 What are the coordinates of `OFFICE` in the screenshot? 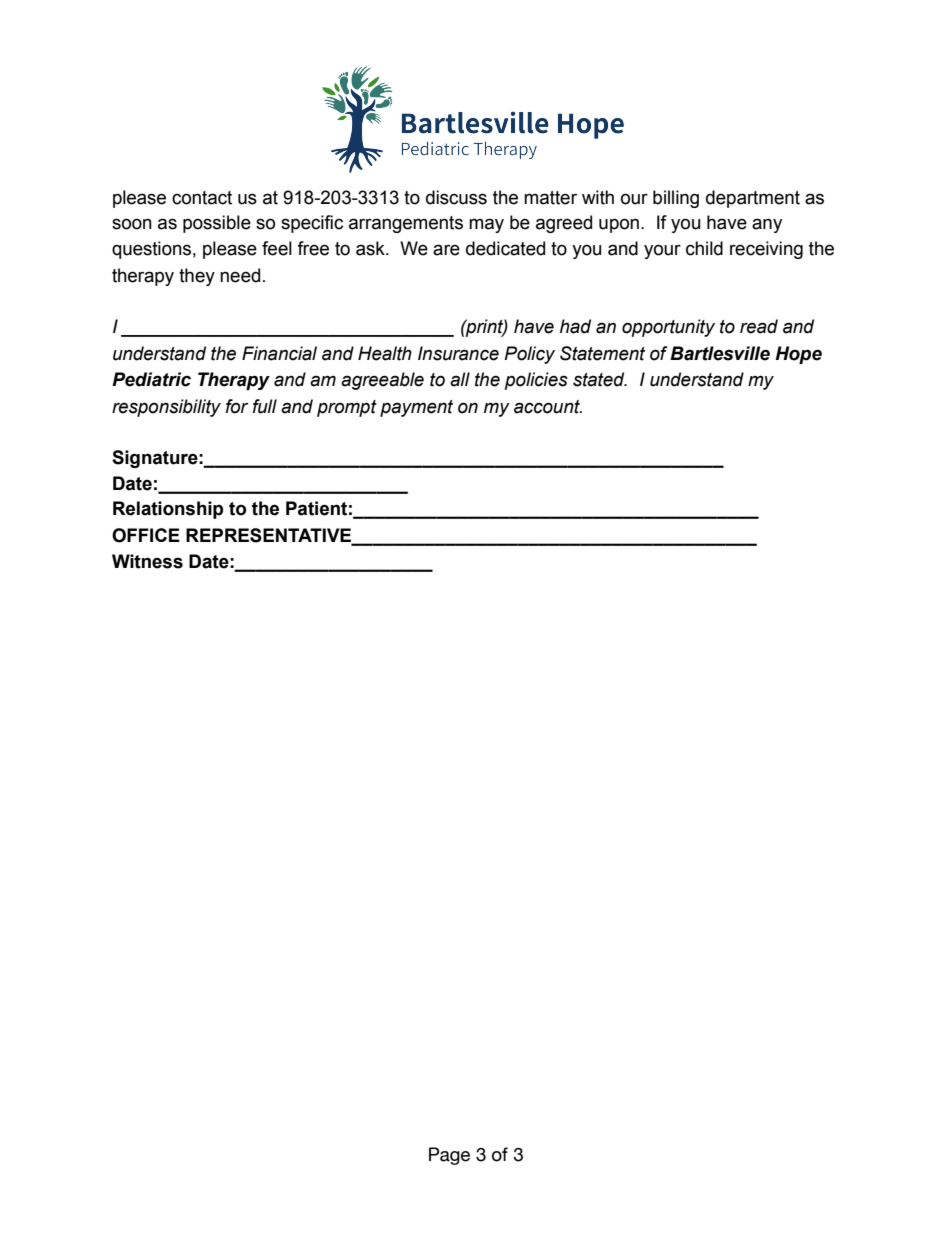 It's located at (146, 535).
